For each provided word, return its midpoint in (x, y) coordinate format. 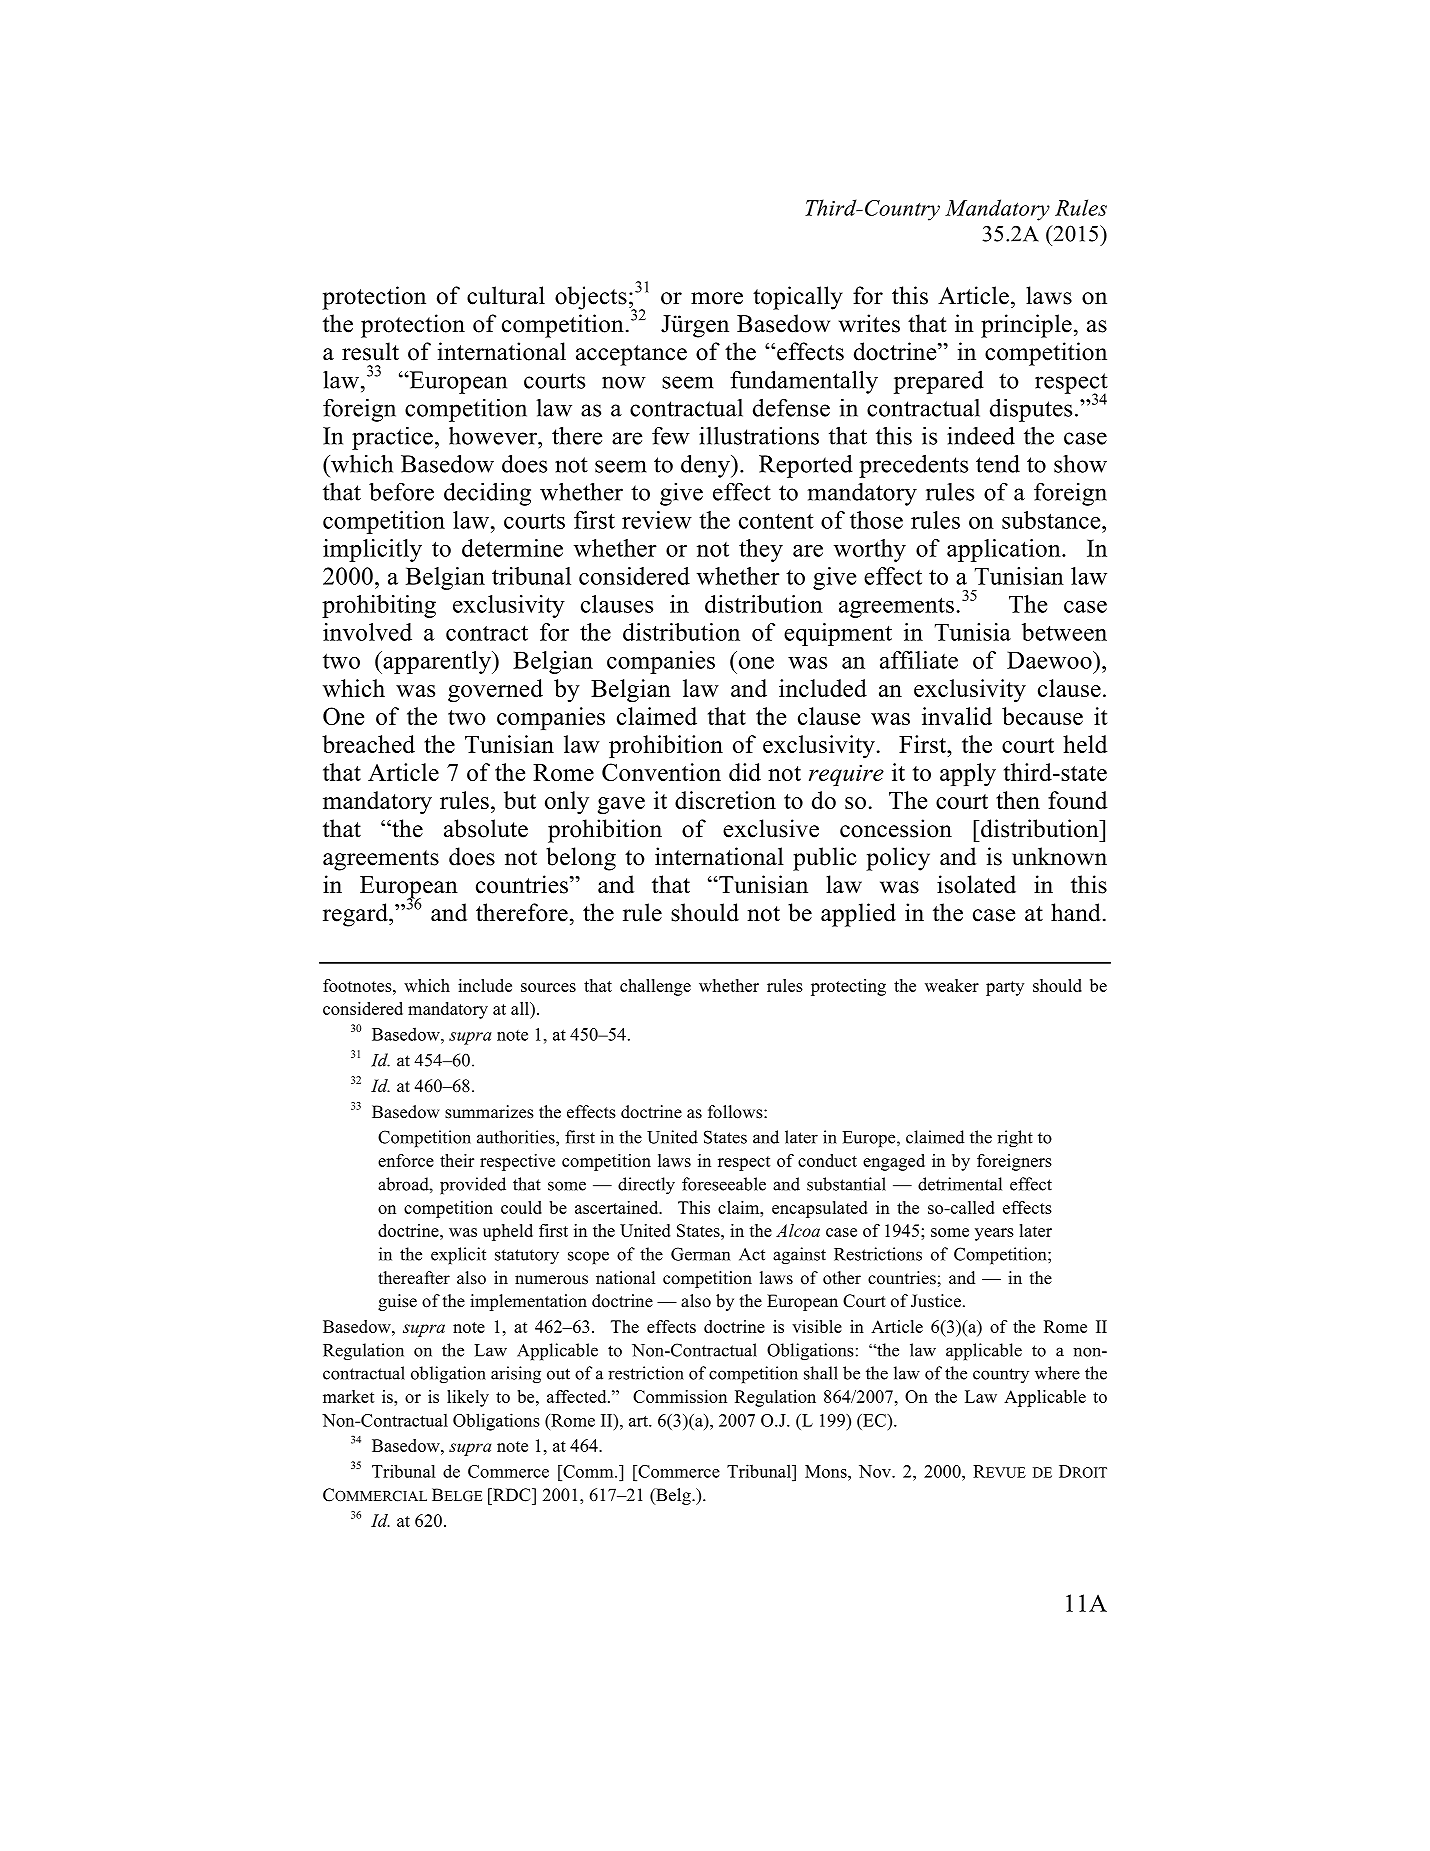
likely (468, 1398)
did (745, 772)
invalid (957, 716)
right (1015, 1139)
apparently (437, 662)
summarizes (489, 1112)
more (717, 298)
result (370, 351)
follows (736, 1112)
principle (1026, 326)
